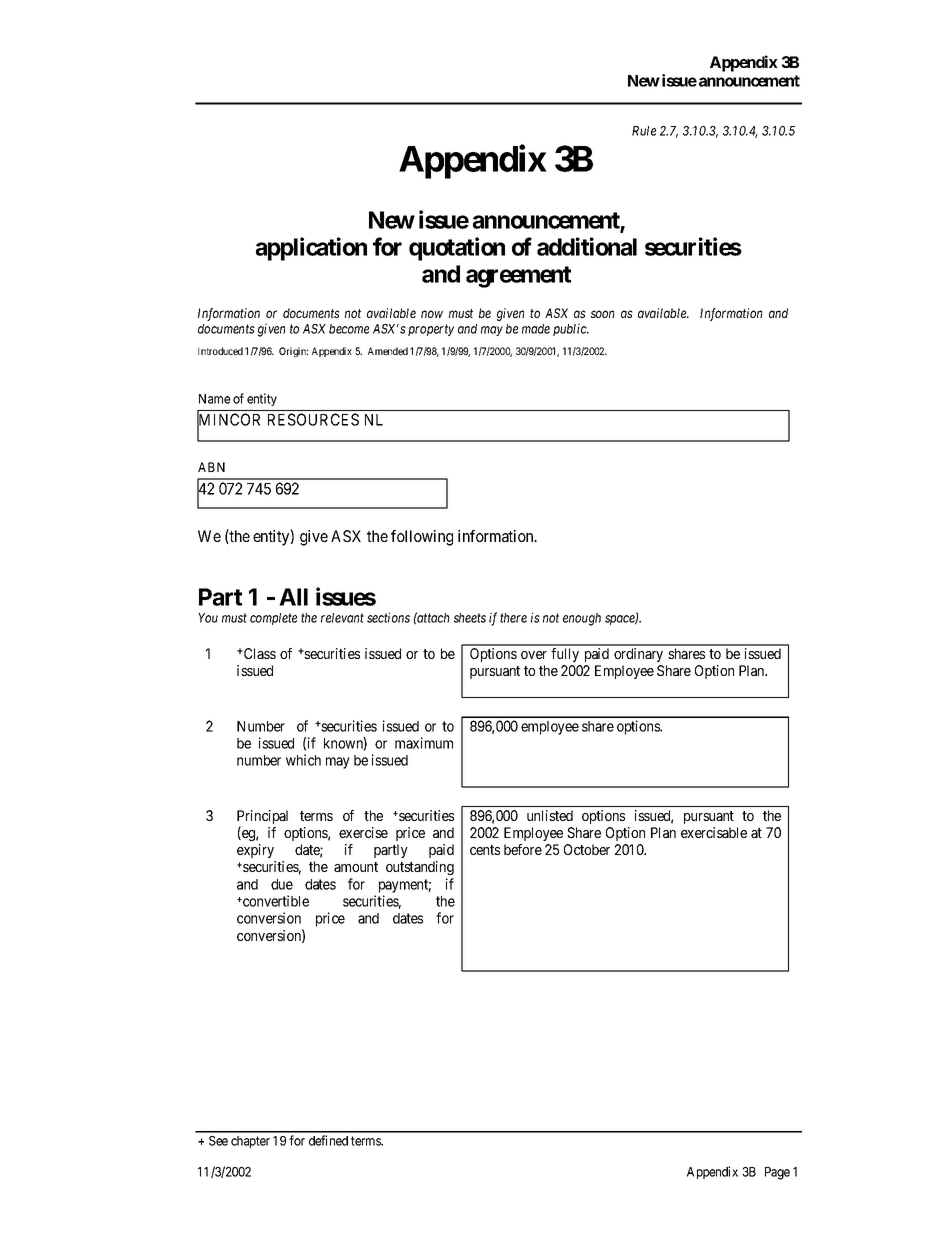 This screenshot has height=1233, width=952. Describe the element at coordinates (250, 1142) in the screenshot. I see `chapter` at that location.
